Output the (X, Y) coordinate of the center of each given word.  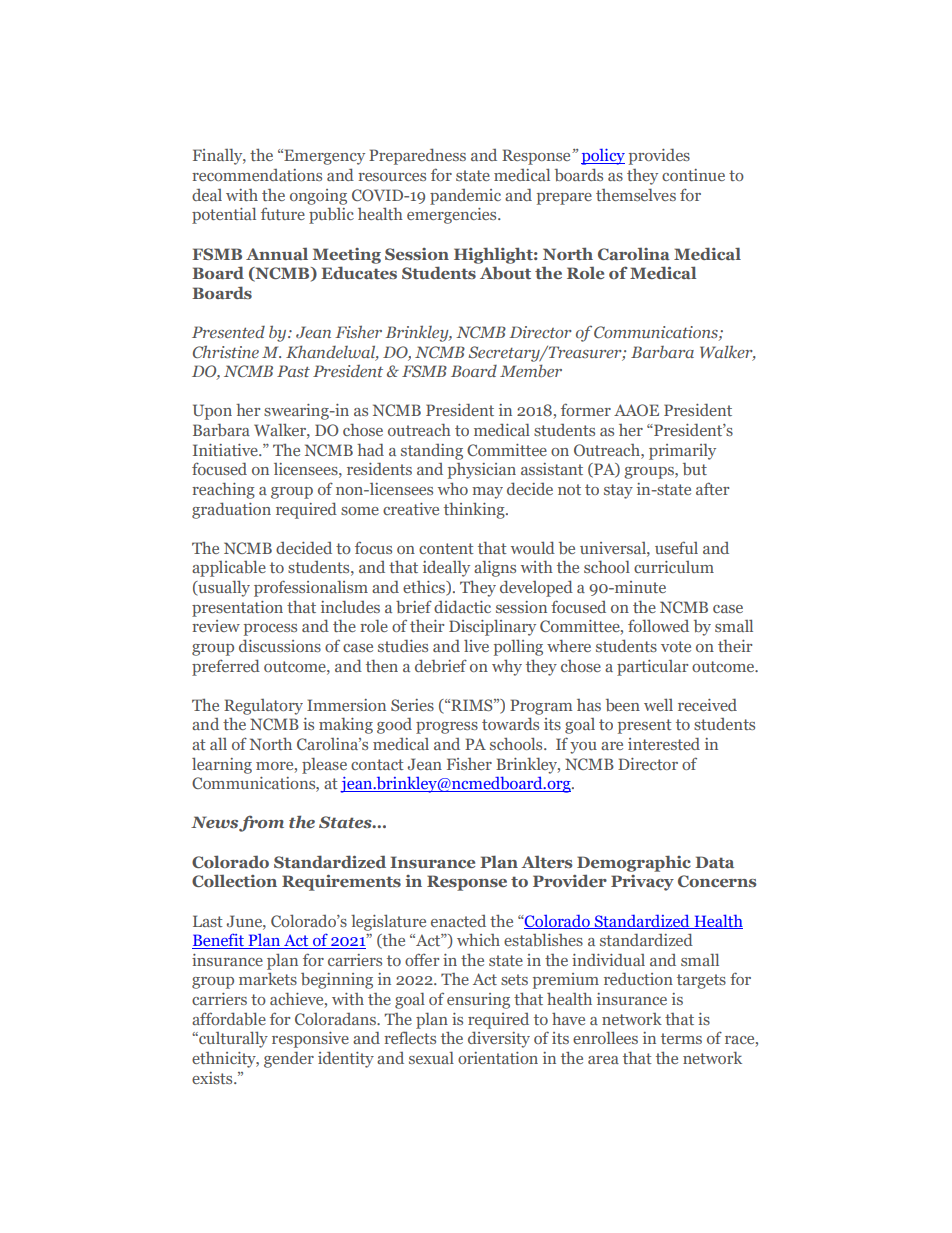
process (270, 630)
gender (289, 1059)
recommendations (257, 175)
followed (658, 625)
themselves (636, 194)
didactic (462, 606)
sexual (431, 1057)
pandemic (465, 197)
